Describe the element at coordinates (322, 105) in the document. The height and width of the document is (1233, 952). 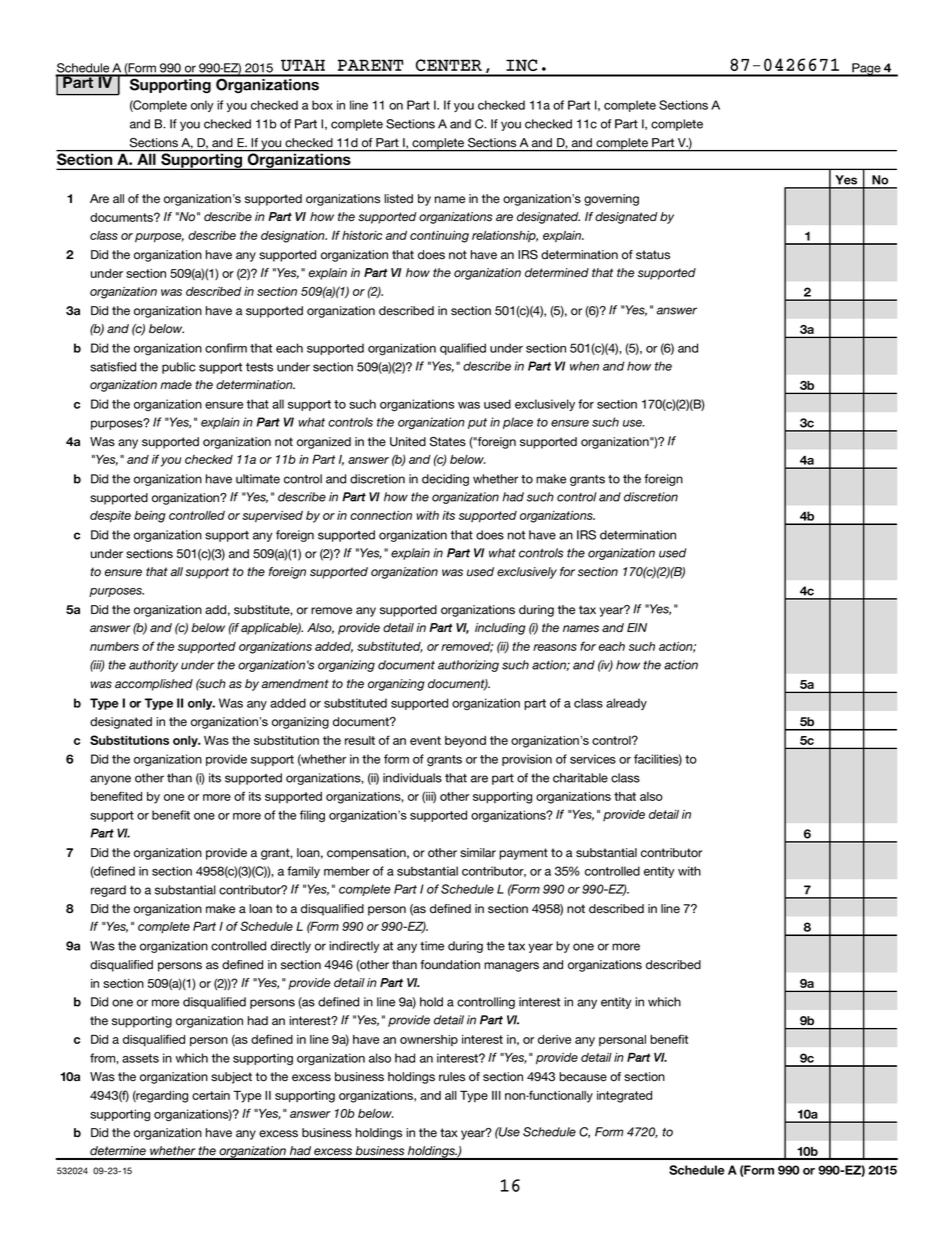
I see `box` at that location.
